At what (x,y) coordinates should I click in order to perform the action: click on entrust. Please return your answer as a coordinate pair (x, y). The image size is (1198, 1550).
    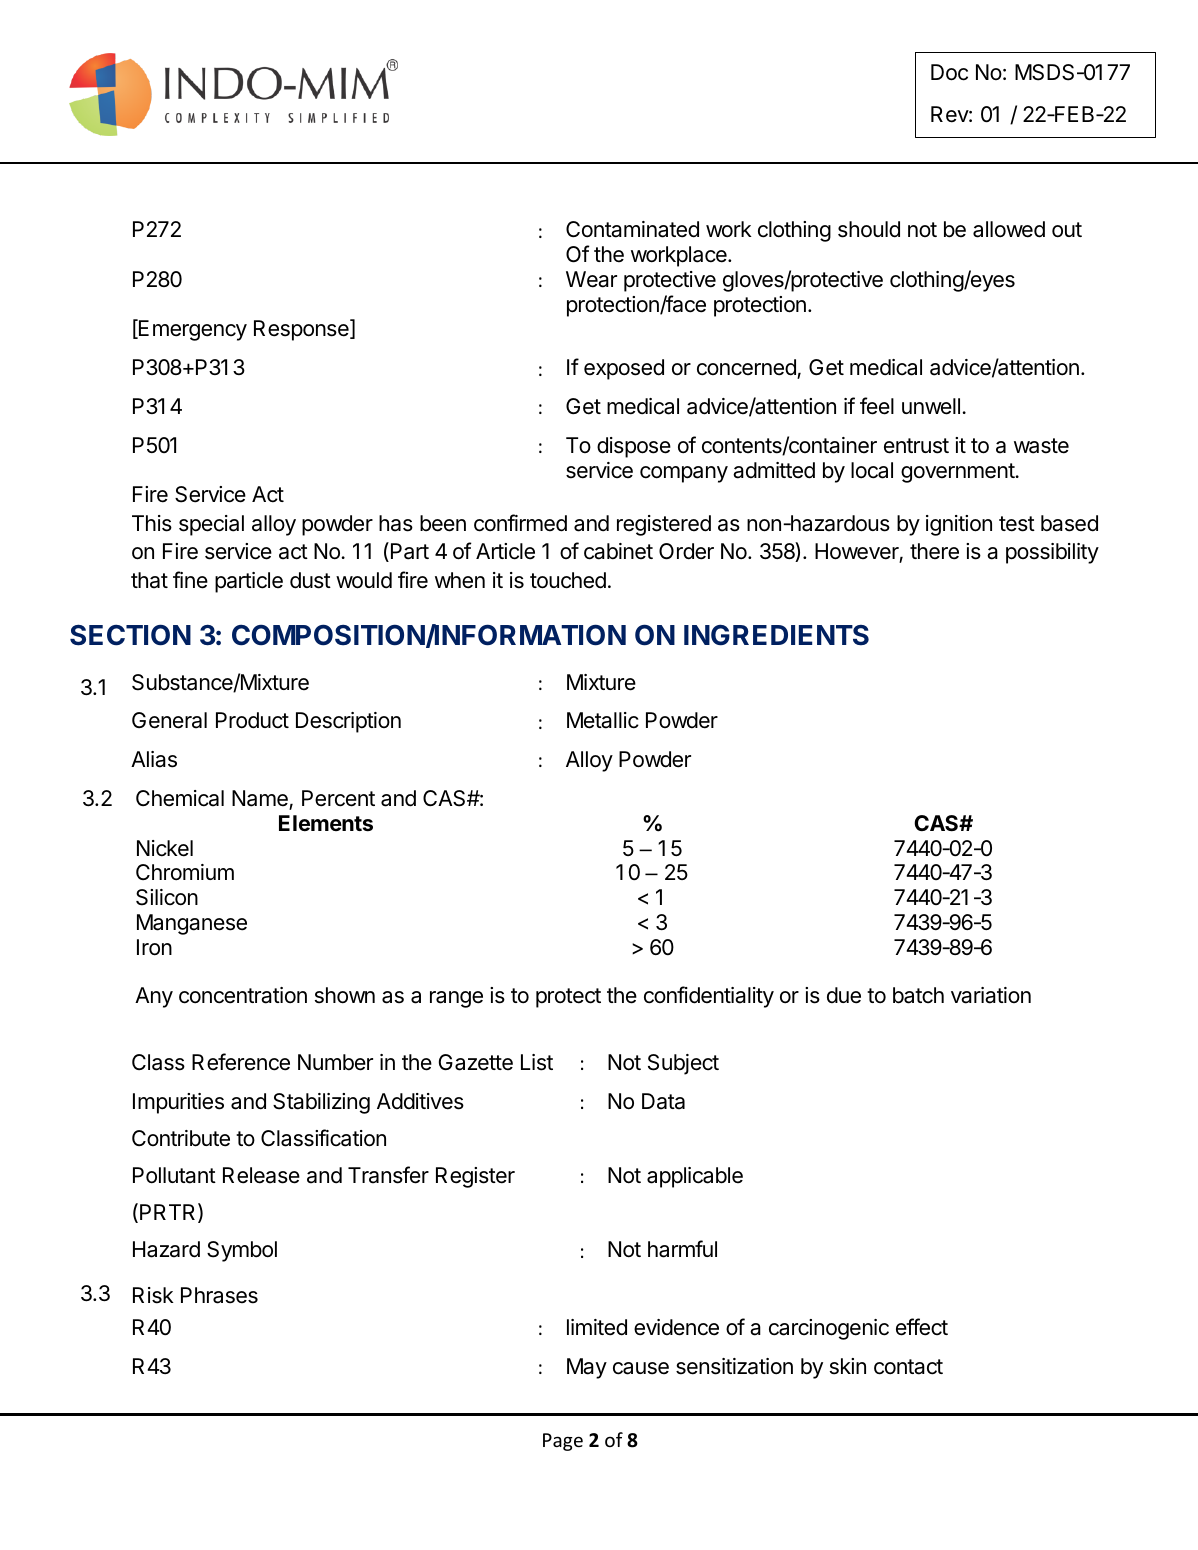
    Looking at the image, I should click on (916, 446).
